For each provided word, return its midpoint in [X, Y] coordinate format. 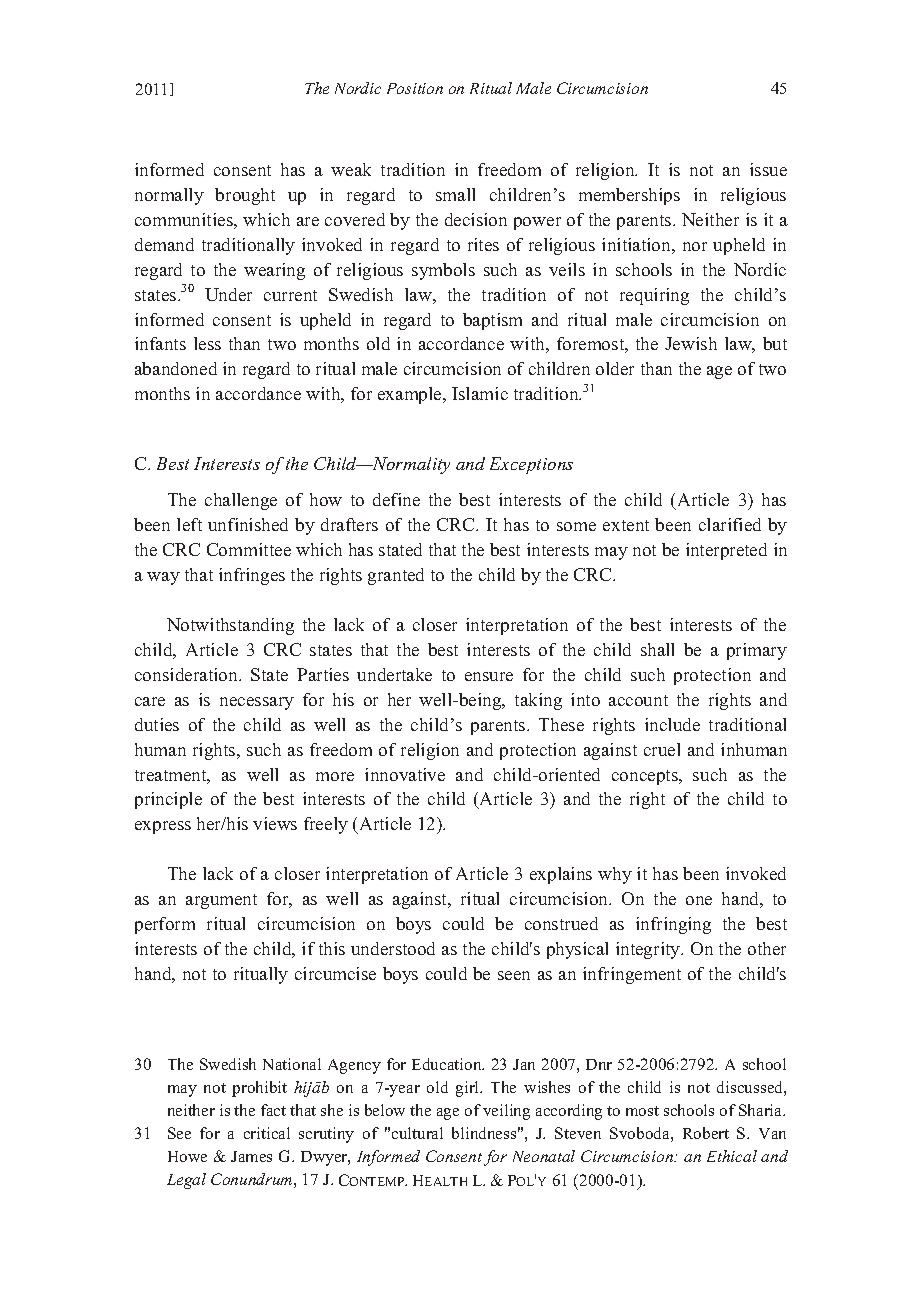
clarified [730, 524]
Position [415, 88]
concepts [646, 777]
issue [768, 169]
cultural [417, 1133]
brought [245, 196]
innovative [405, 774]
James [251, 1156]
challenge [241, 501]
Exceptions [531, 465]
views [275, 823]
